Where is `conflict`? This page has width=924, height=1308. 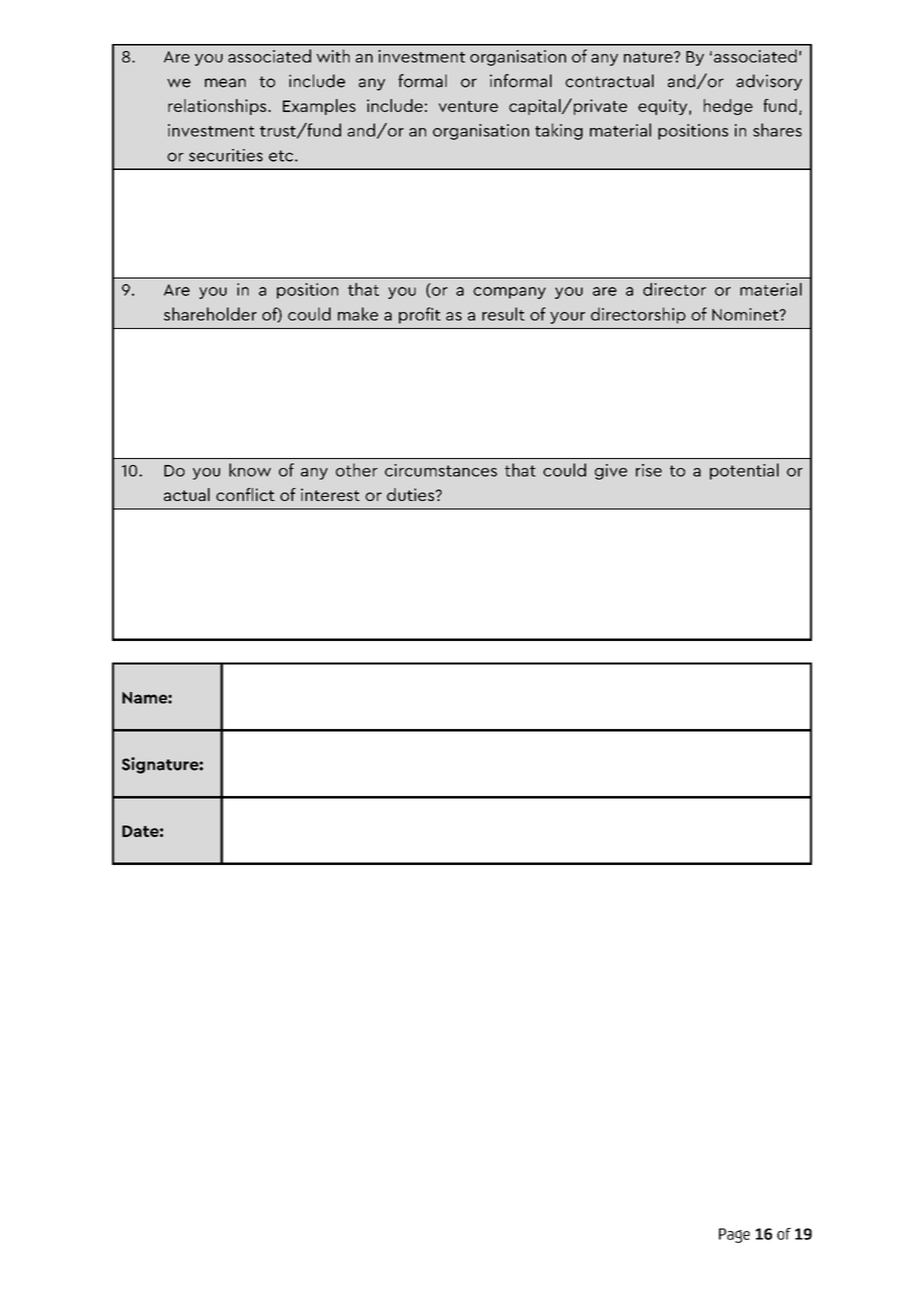
conflict is located at coordinates (245, 494).
